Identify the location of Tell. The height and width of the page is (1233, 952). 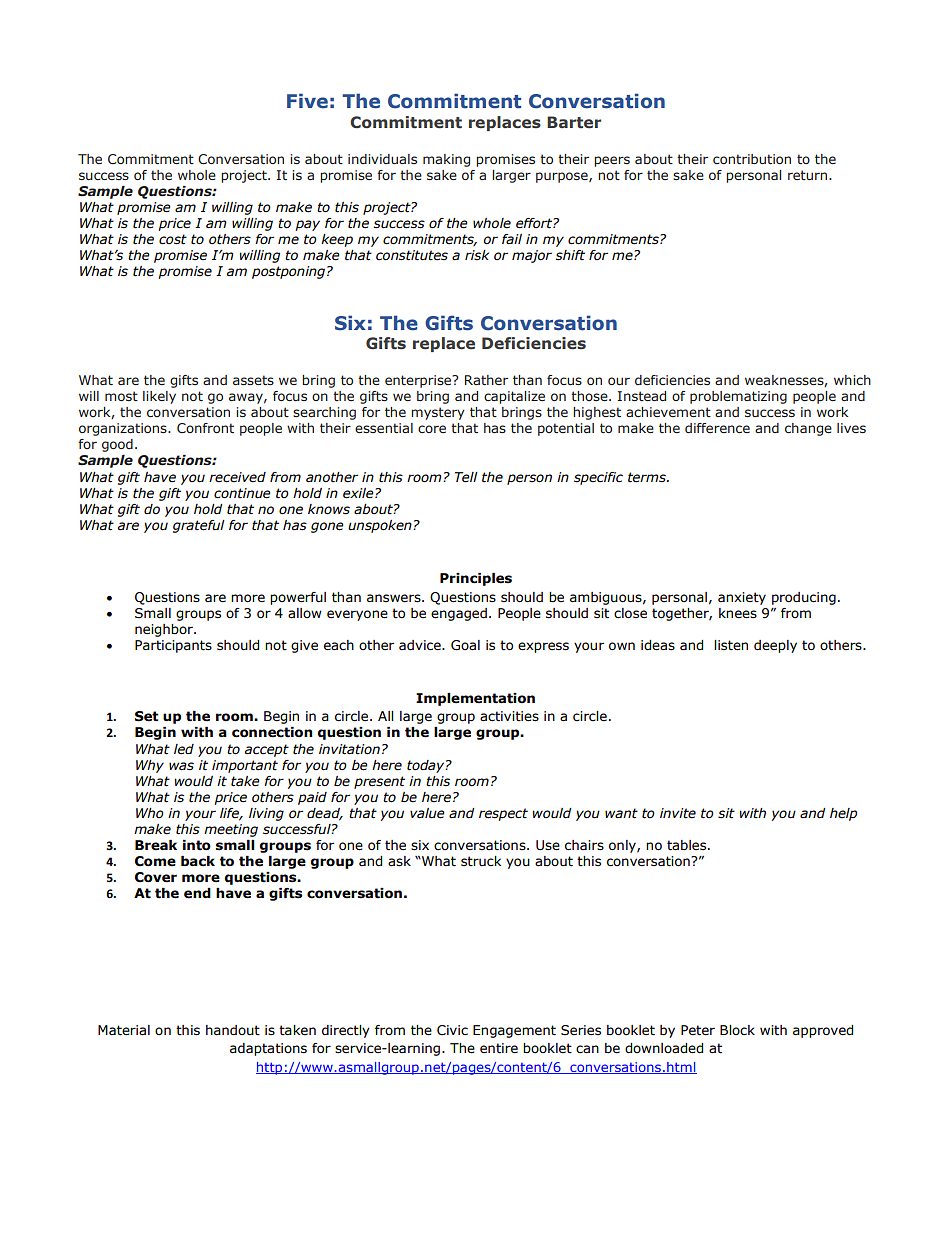
(466, 477).
